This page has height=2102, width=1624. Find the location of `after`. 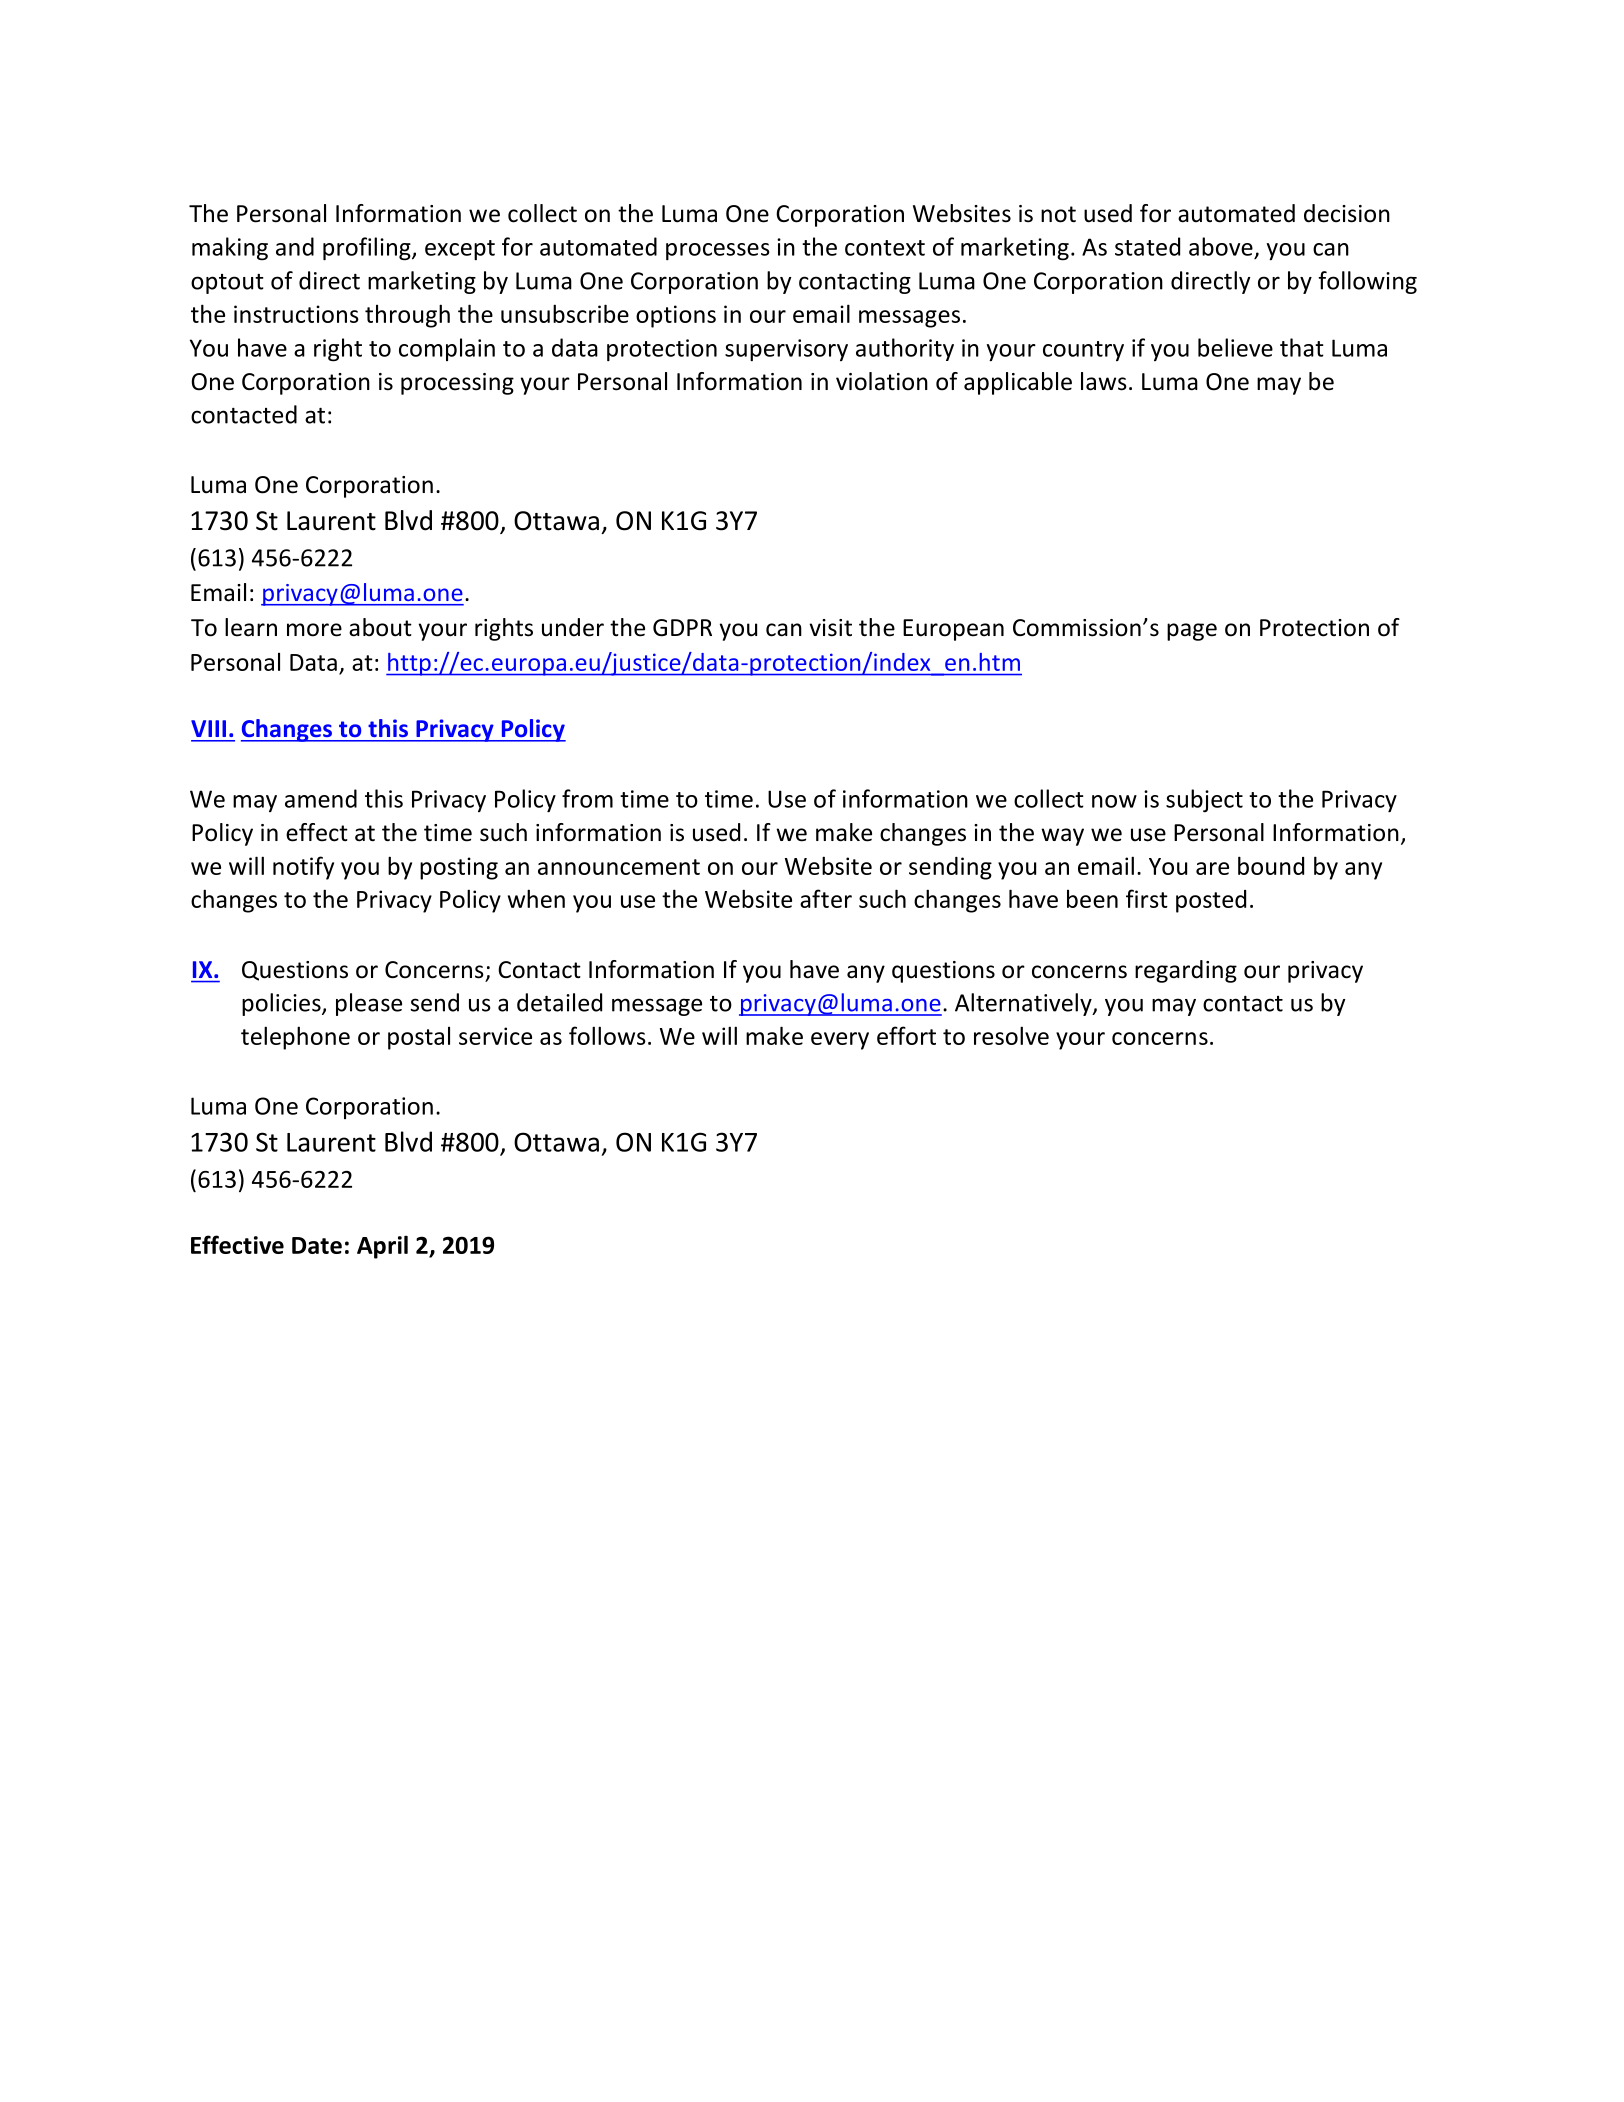

after is located at coordinates (826, 898).
